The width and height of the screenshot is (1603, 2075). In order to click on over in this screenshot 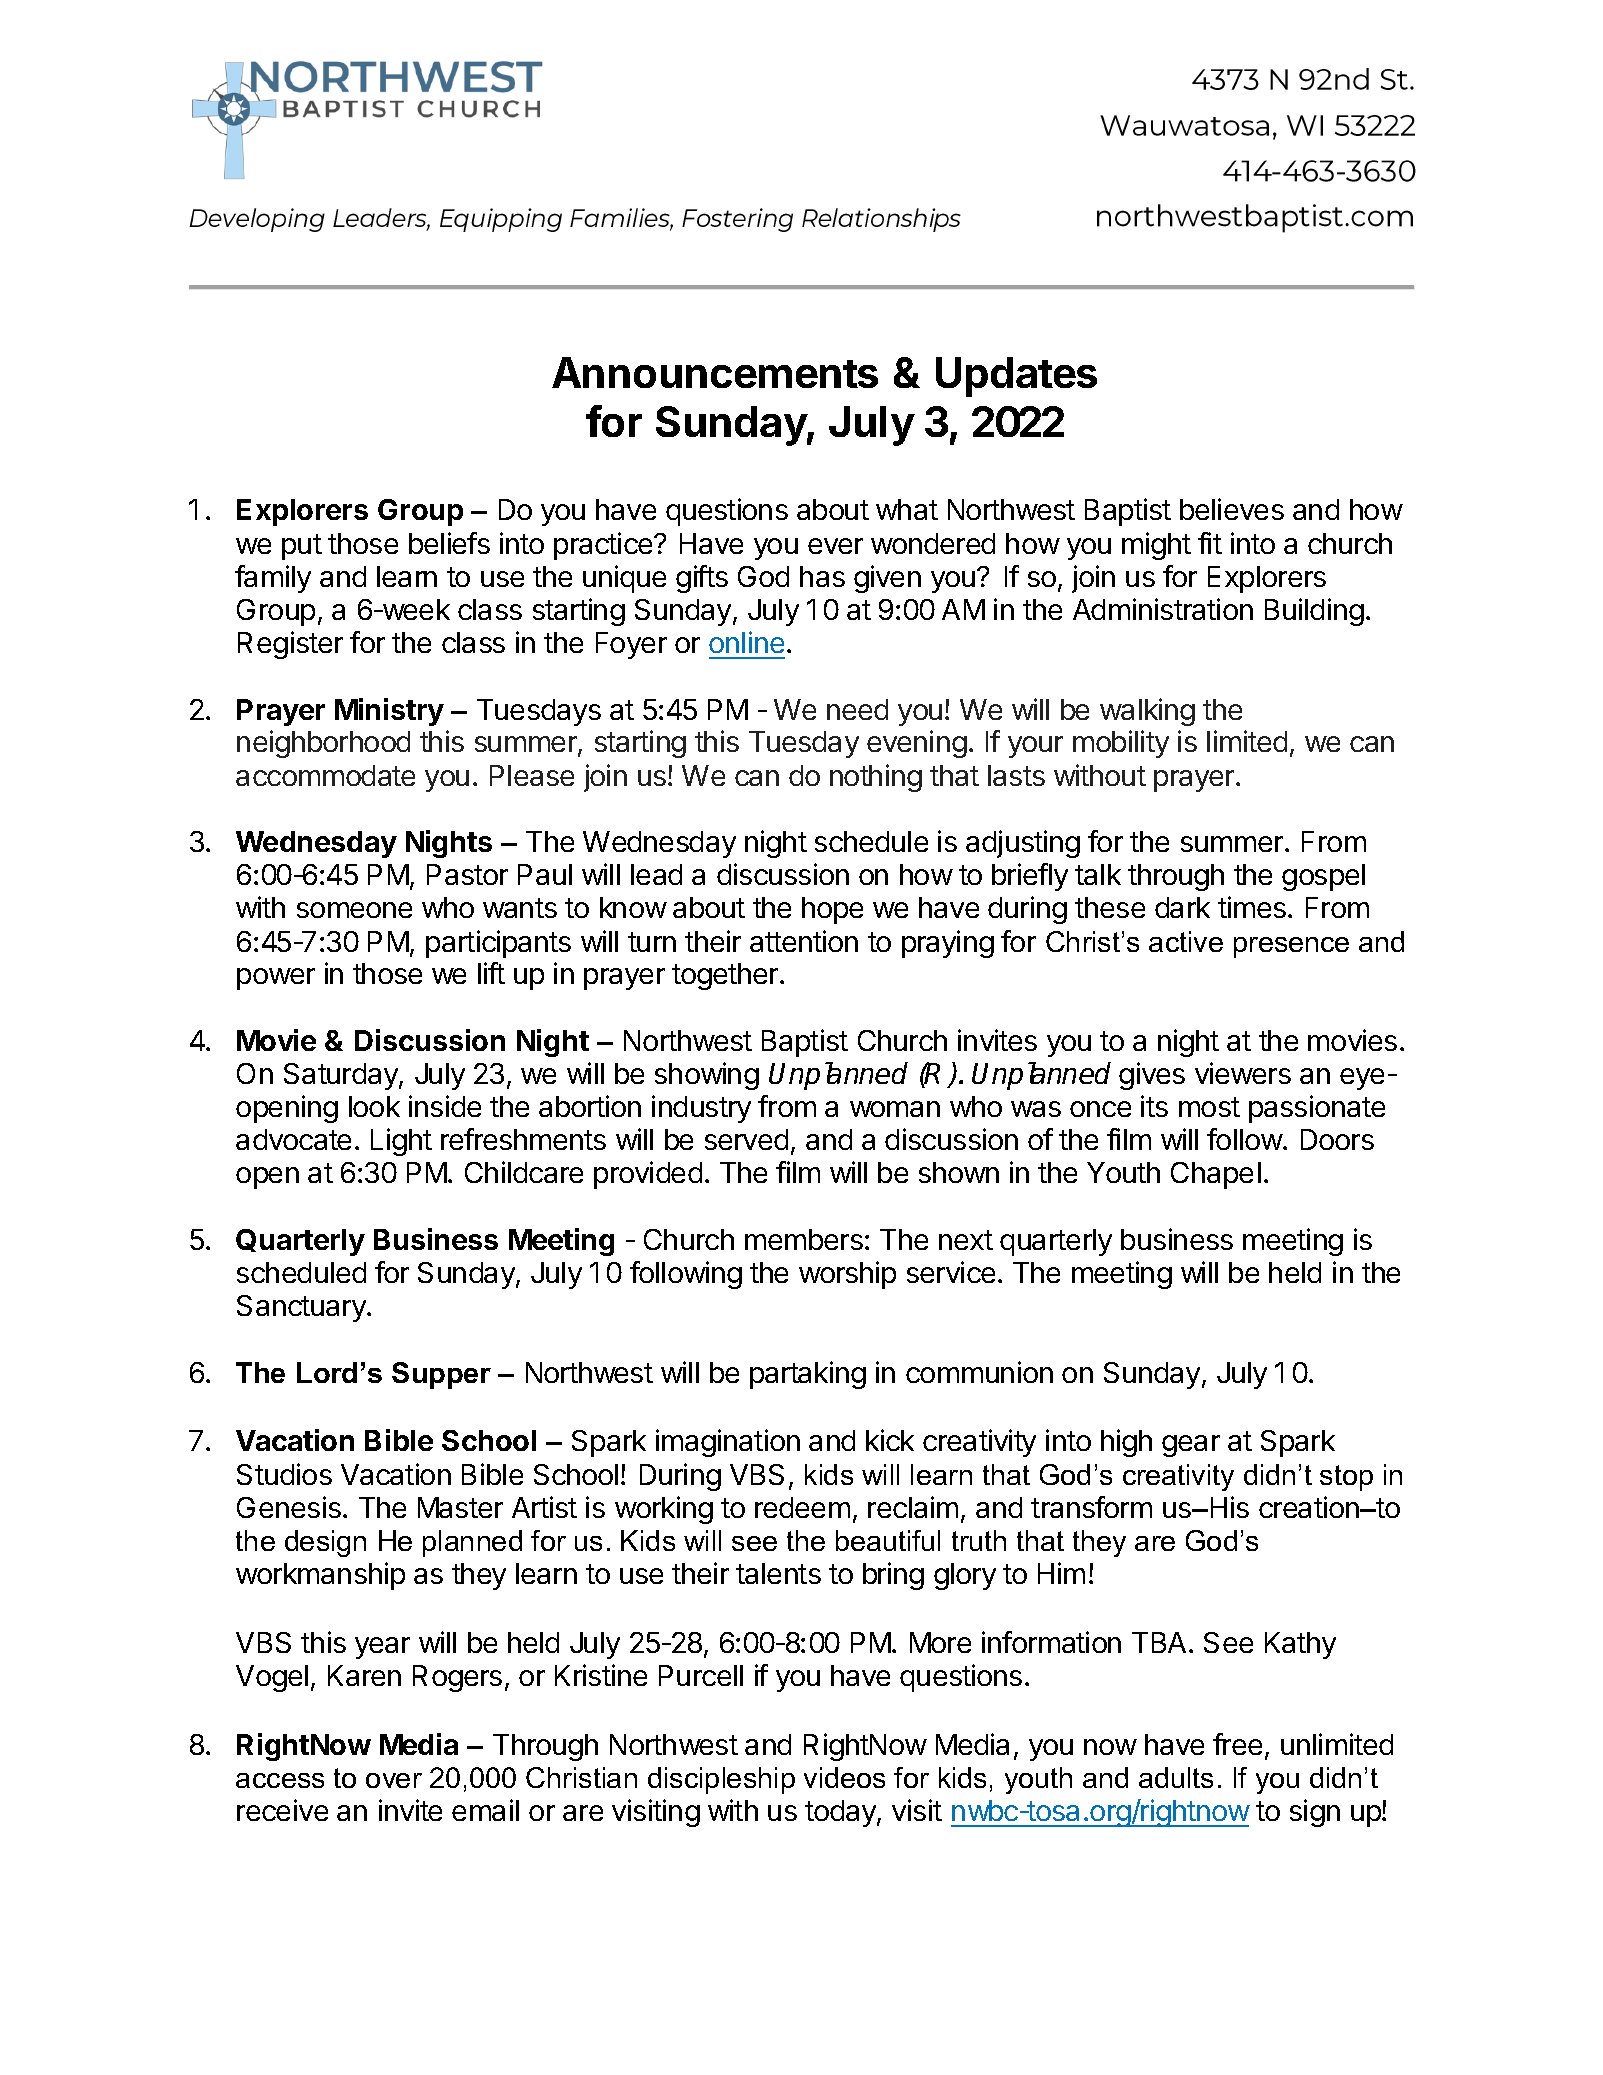, I will do `click(394, 1780)`.
